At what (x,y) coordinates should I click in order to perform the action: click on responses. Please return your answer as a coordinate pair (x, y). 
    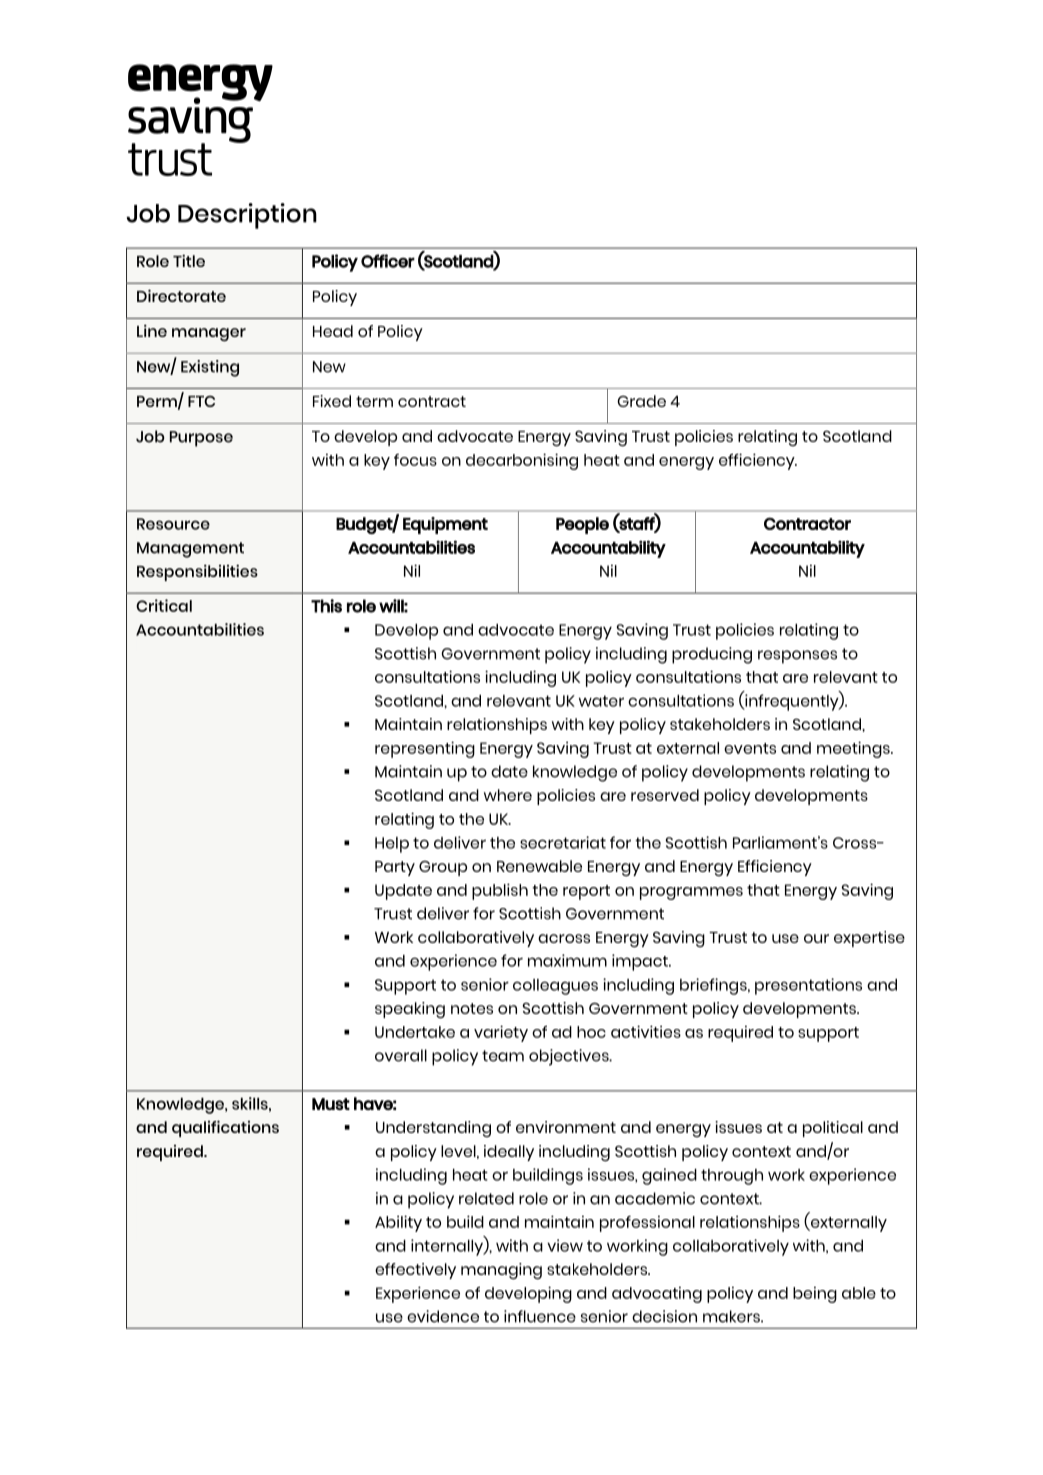
    Looking at the image, I should click on (797, 657).
